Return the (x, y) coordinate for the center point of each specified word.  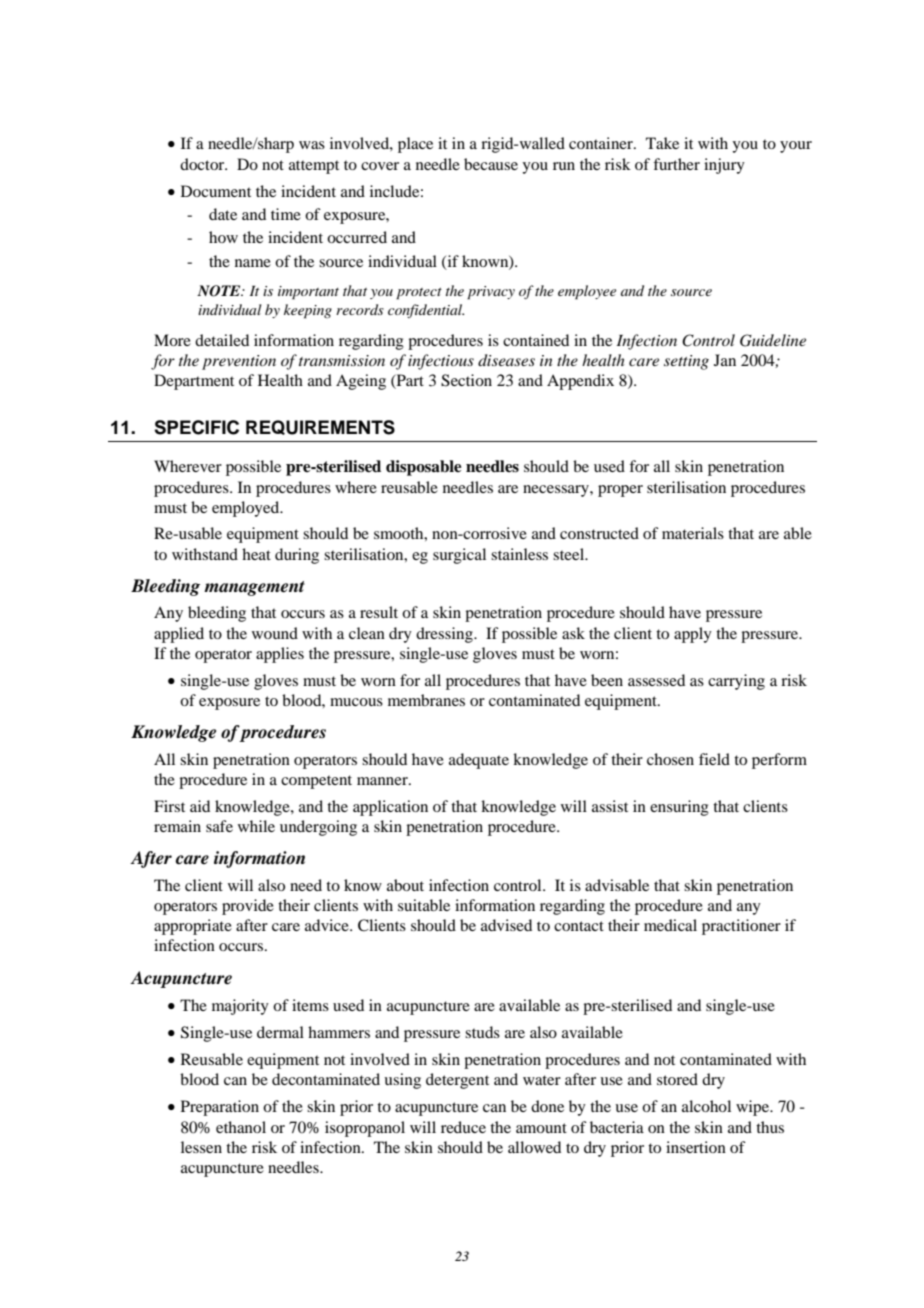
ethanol (241, 1127)
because (491, 164)
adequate (479, 761)
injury (724, 166)
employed (247, 509)
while (256, 826)
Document (216, 191)
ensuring (679, 808)
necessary (557, 491)
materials (693, 533)
